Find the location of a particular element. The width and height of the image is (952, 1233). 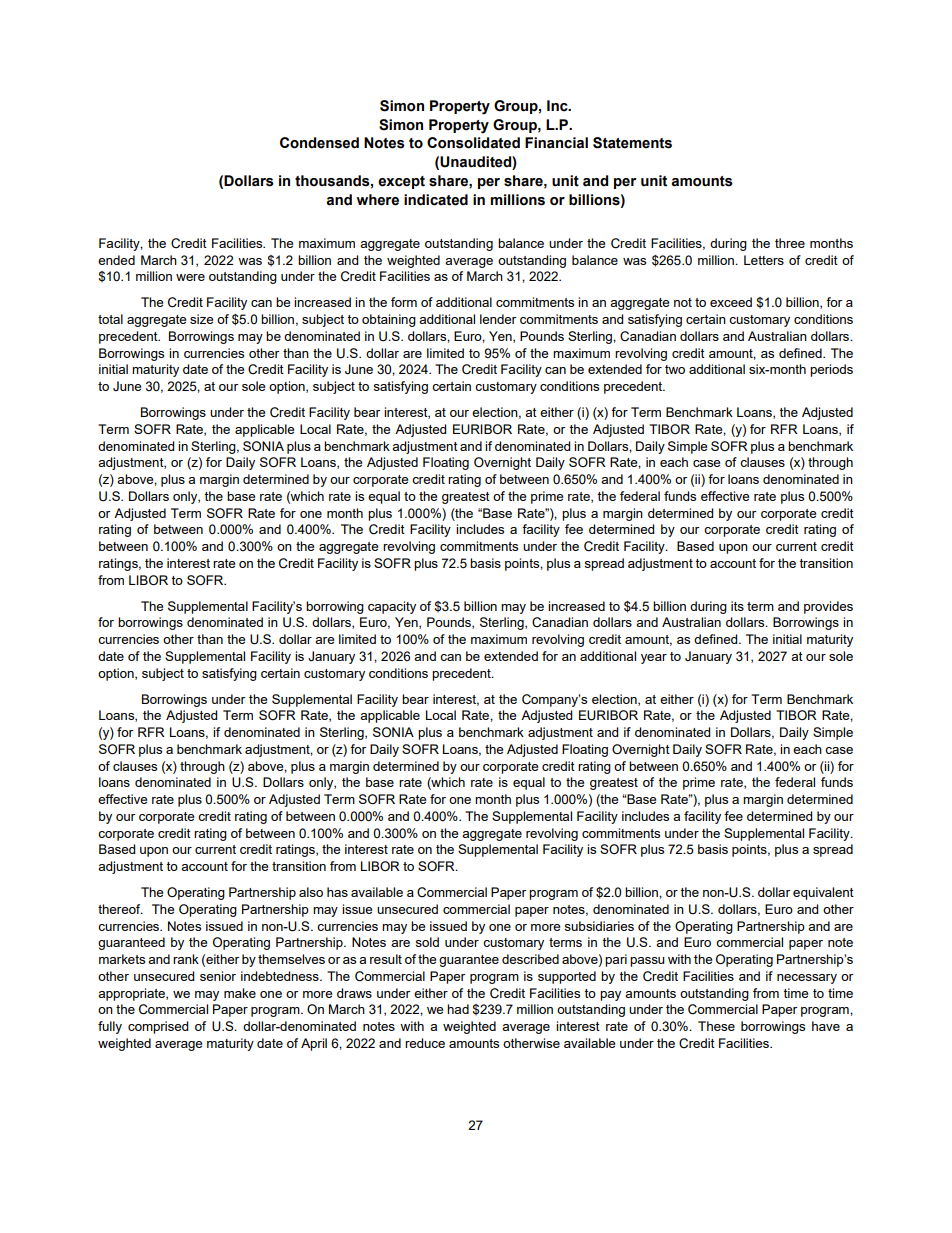

year is located at coordinates (654, 659).
